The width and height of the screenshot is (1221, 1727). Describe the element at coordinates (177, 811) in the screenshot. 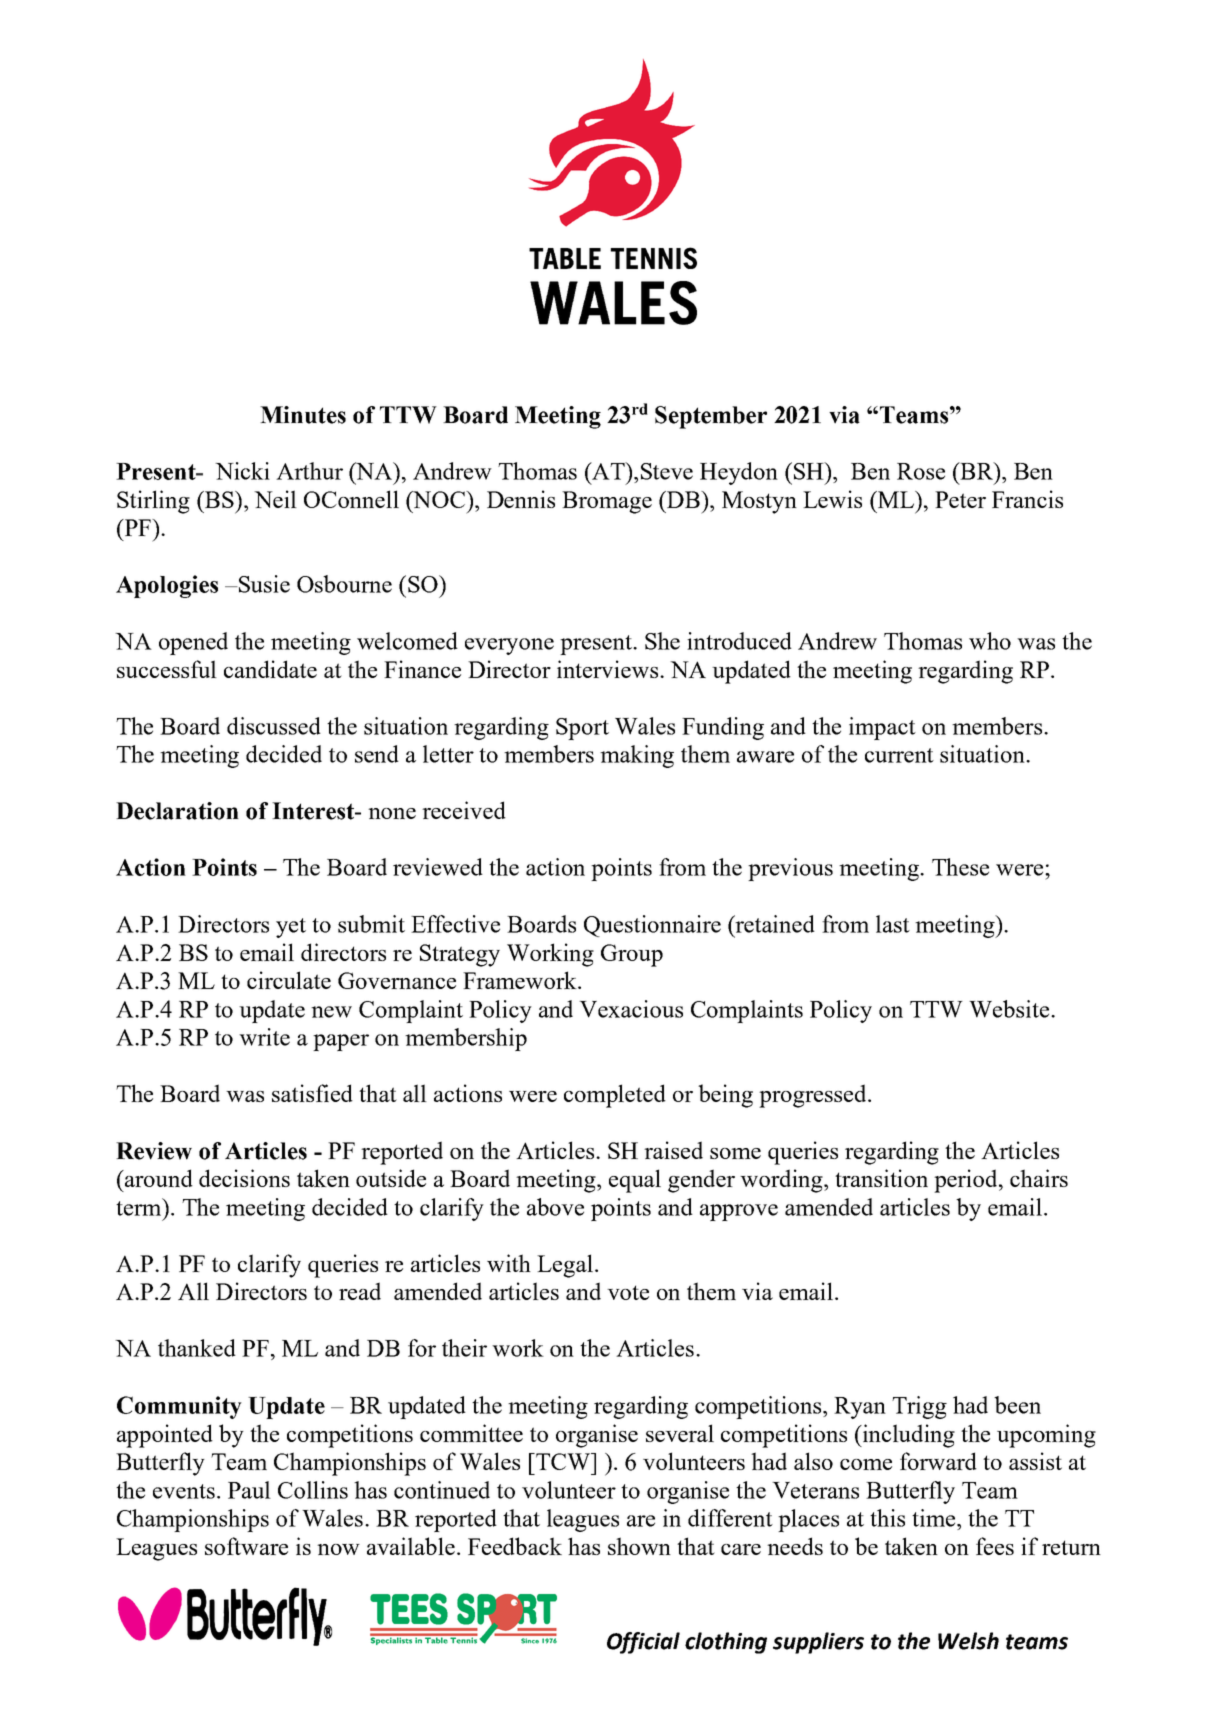

I see `Declaration` at that location.
